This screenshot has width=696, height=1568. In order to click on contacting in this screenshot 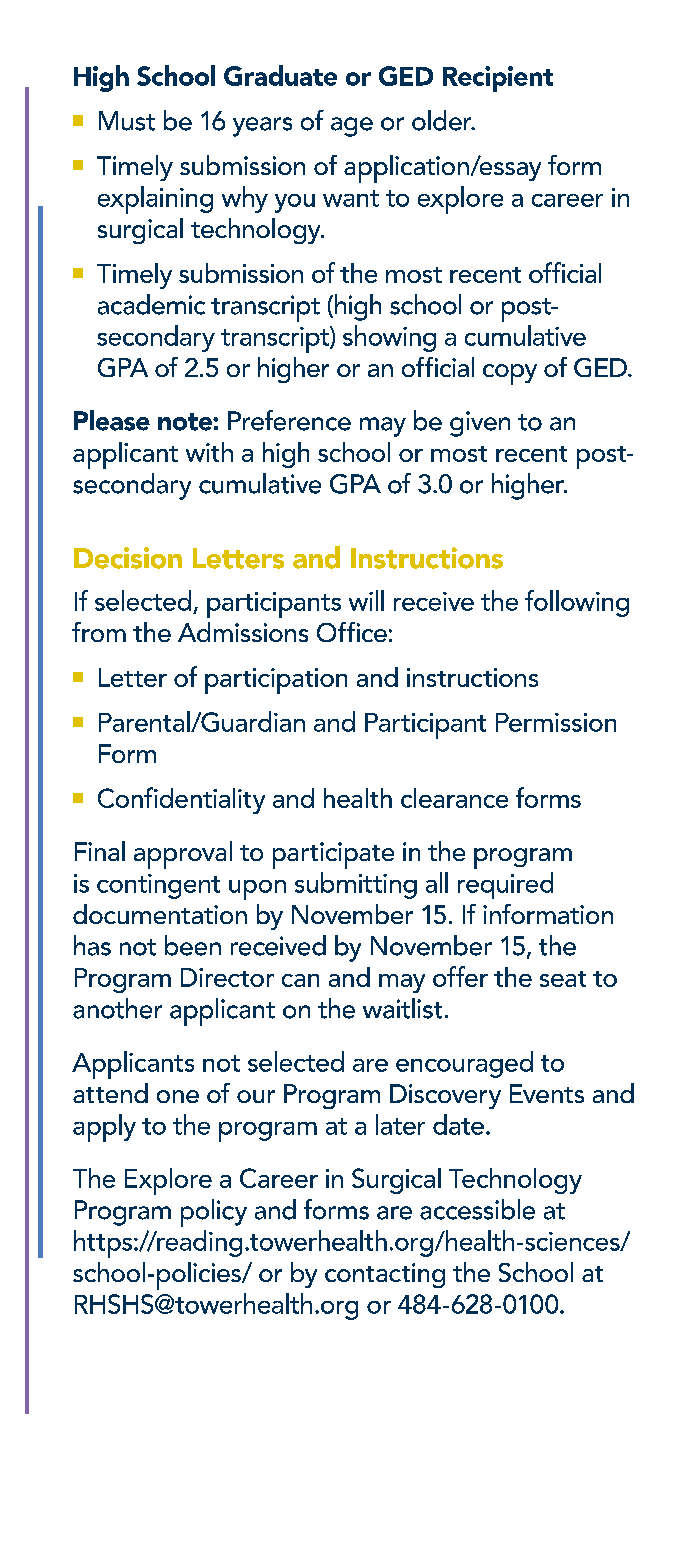, I will do `click(385, 1275)`.
